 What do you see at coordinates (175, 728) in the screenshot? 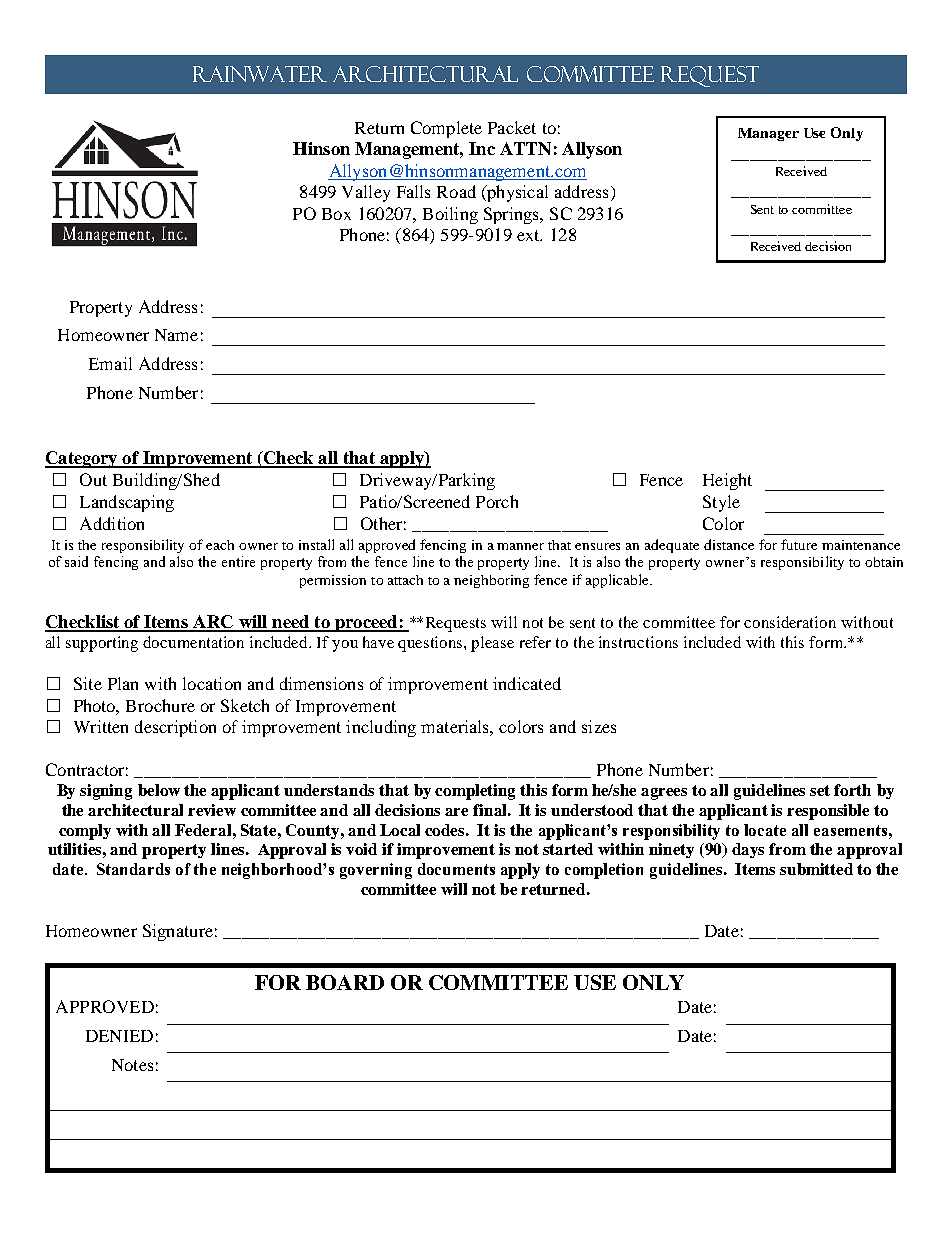
I see `description` at bounding box center [175, 728].
